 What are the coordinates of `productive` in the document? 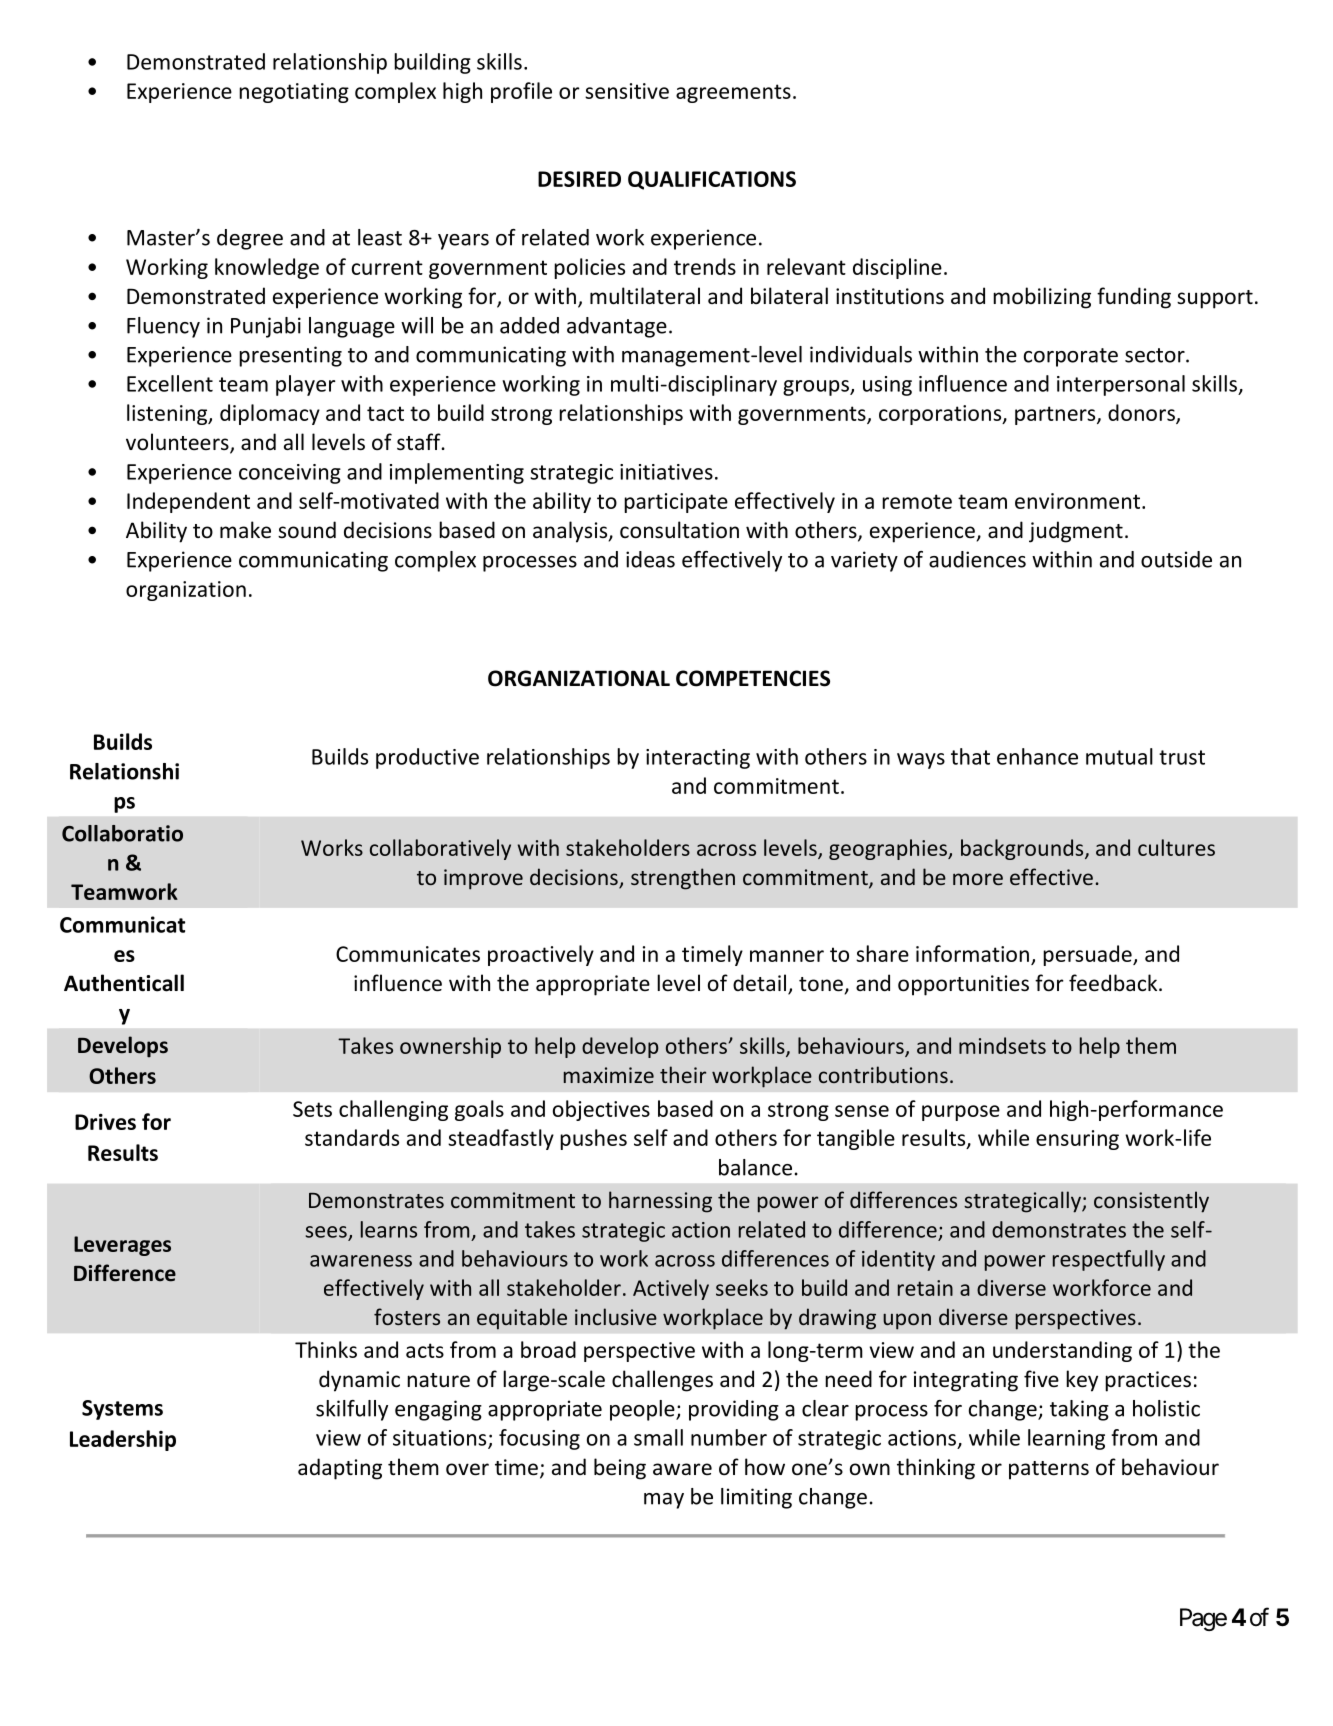 It's located at (427, 758).
